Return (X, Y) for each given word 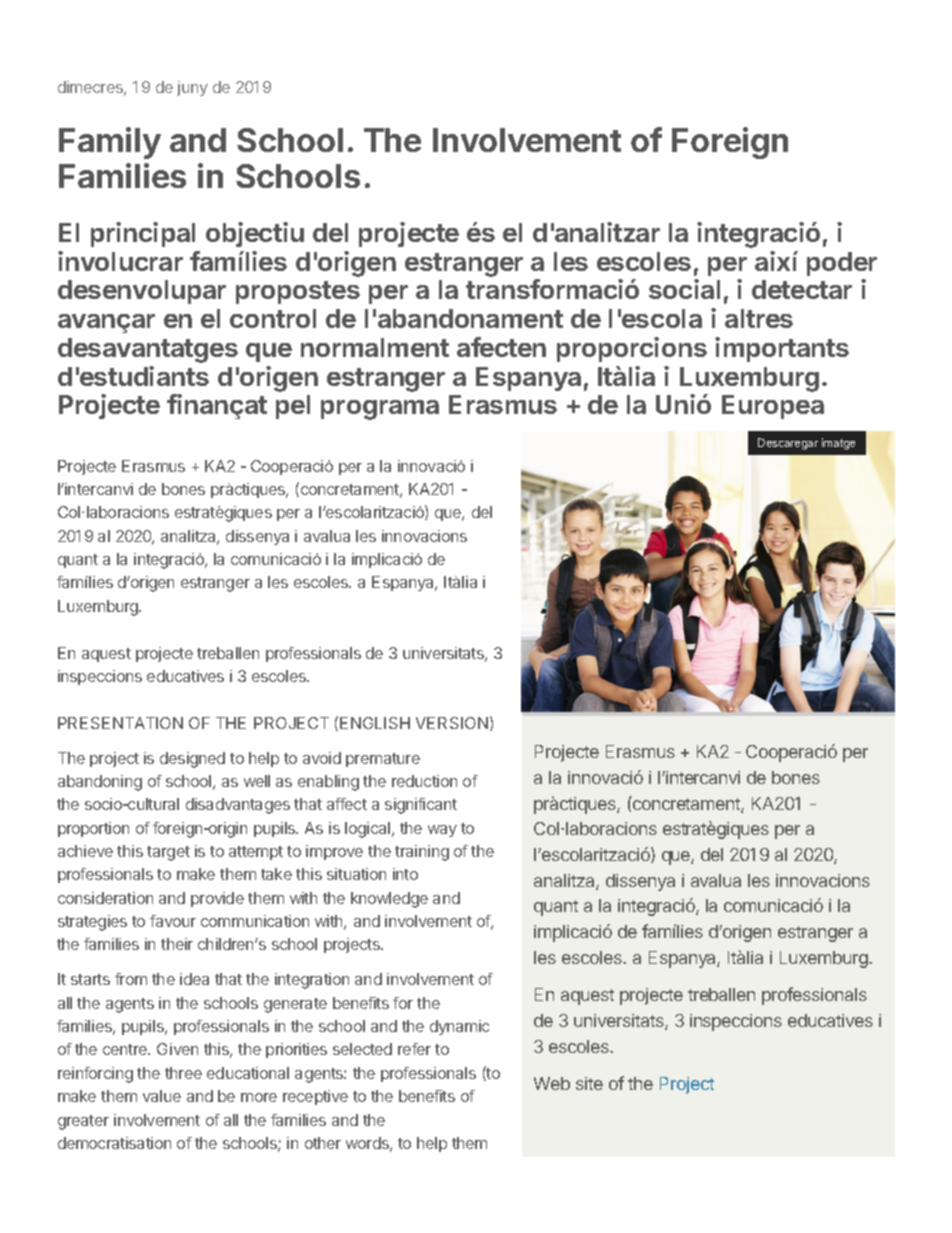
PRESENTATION (120, 723)
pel (293, 407)
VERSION (452, 723)
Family (110, 143)
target (168, 853)
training (422, 853)
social (684, 289)
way (442, 831)
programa (380, 410)
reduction (424, 781)
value (162, 1096)
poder (842, 264)
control (273, 318)
